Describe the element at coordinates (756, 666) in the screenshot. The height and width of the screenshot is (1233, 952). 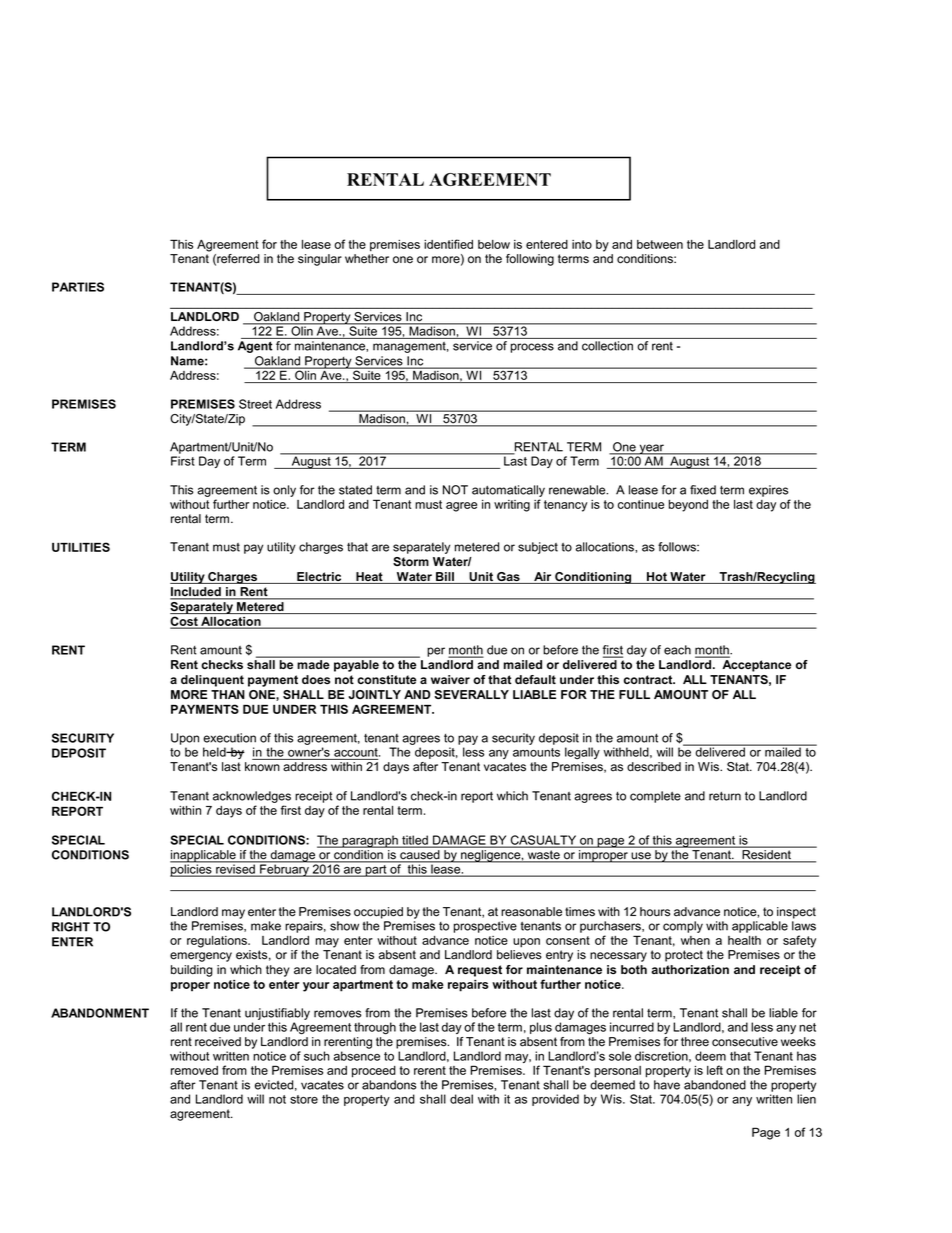
I see `Acceptance` at that location.
